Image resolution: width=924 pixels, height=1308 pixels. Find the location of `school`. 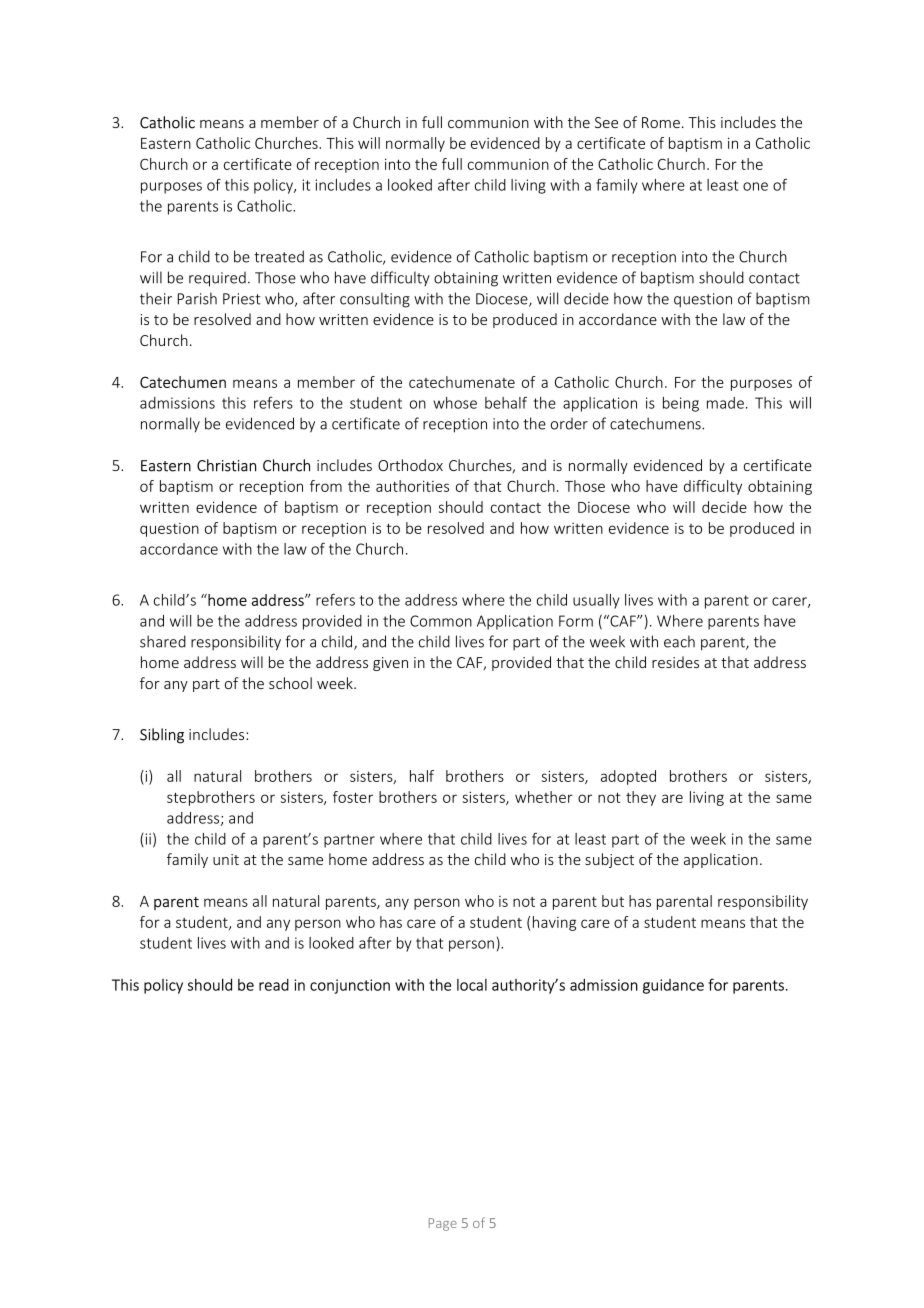

school is located at coordinates (290, 683).
